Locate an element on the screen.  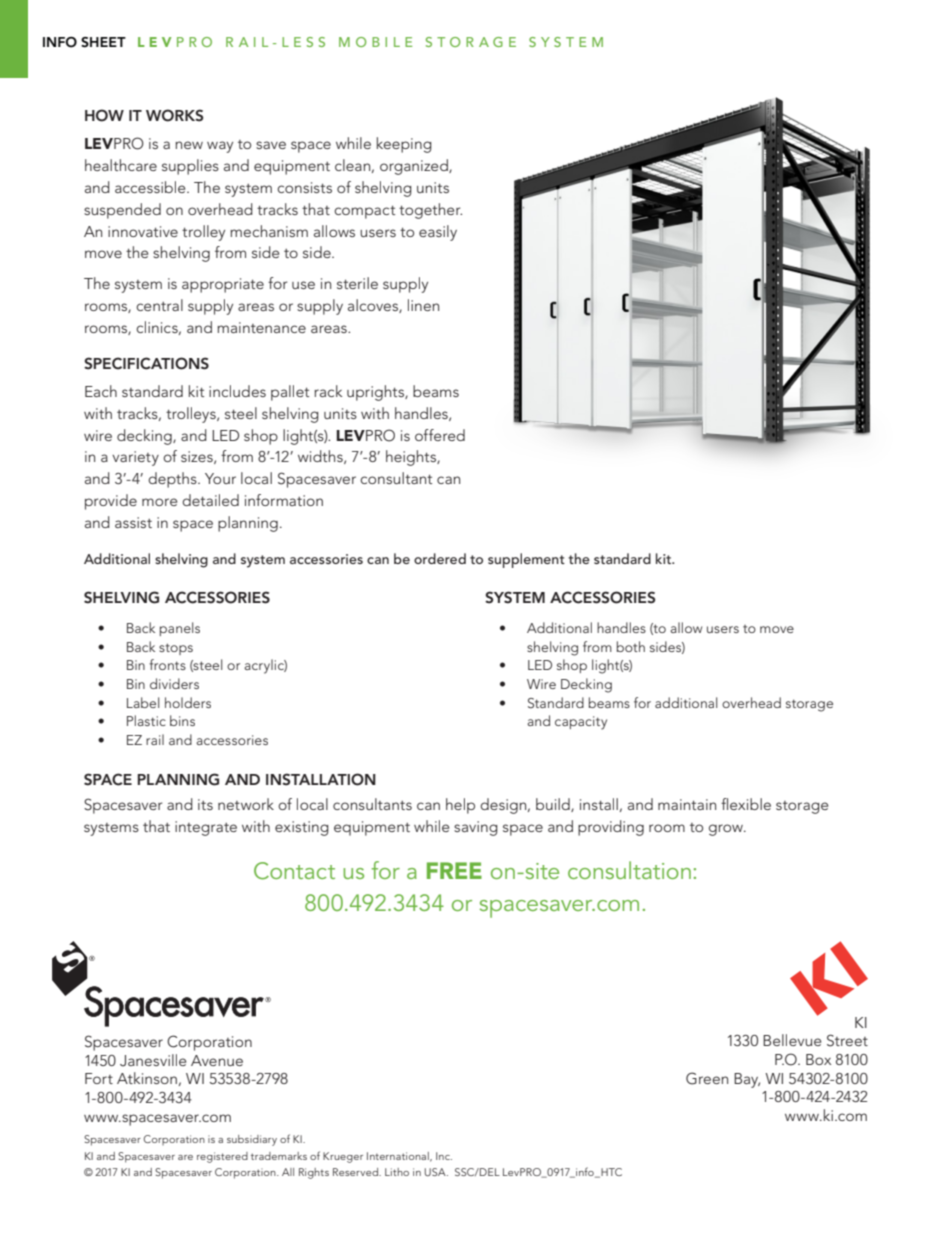
WORKS is located at coordinates (174, 115).
